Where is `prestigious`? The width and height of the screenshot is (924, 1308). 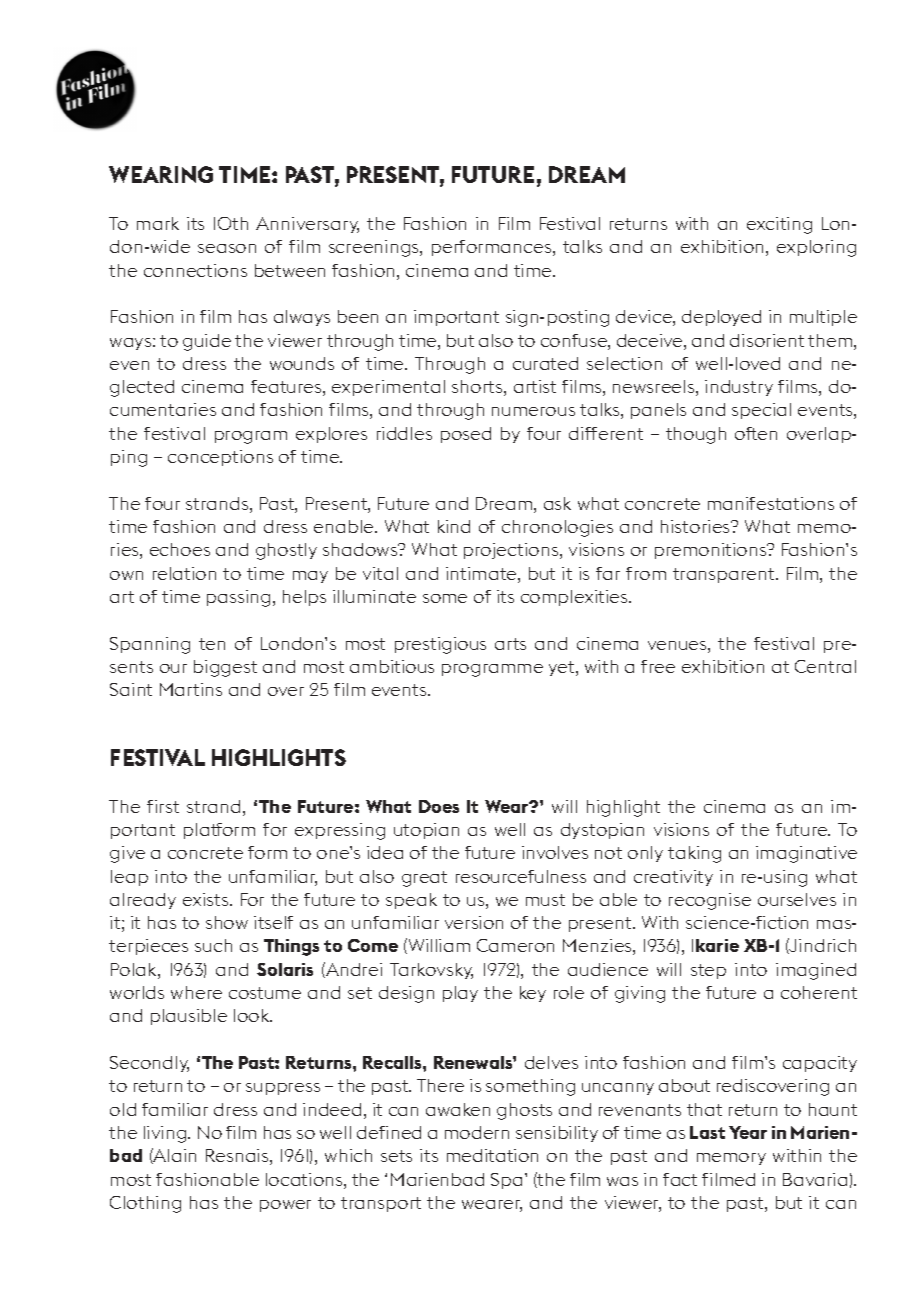
prestigious is located at coordinates (440, 645).
